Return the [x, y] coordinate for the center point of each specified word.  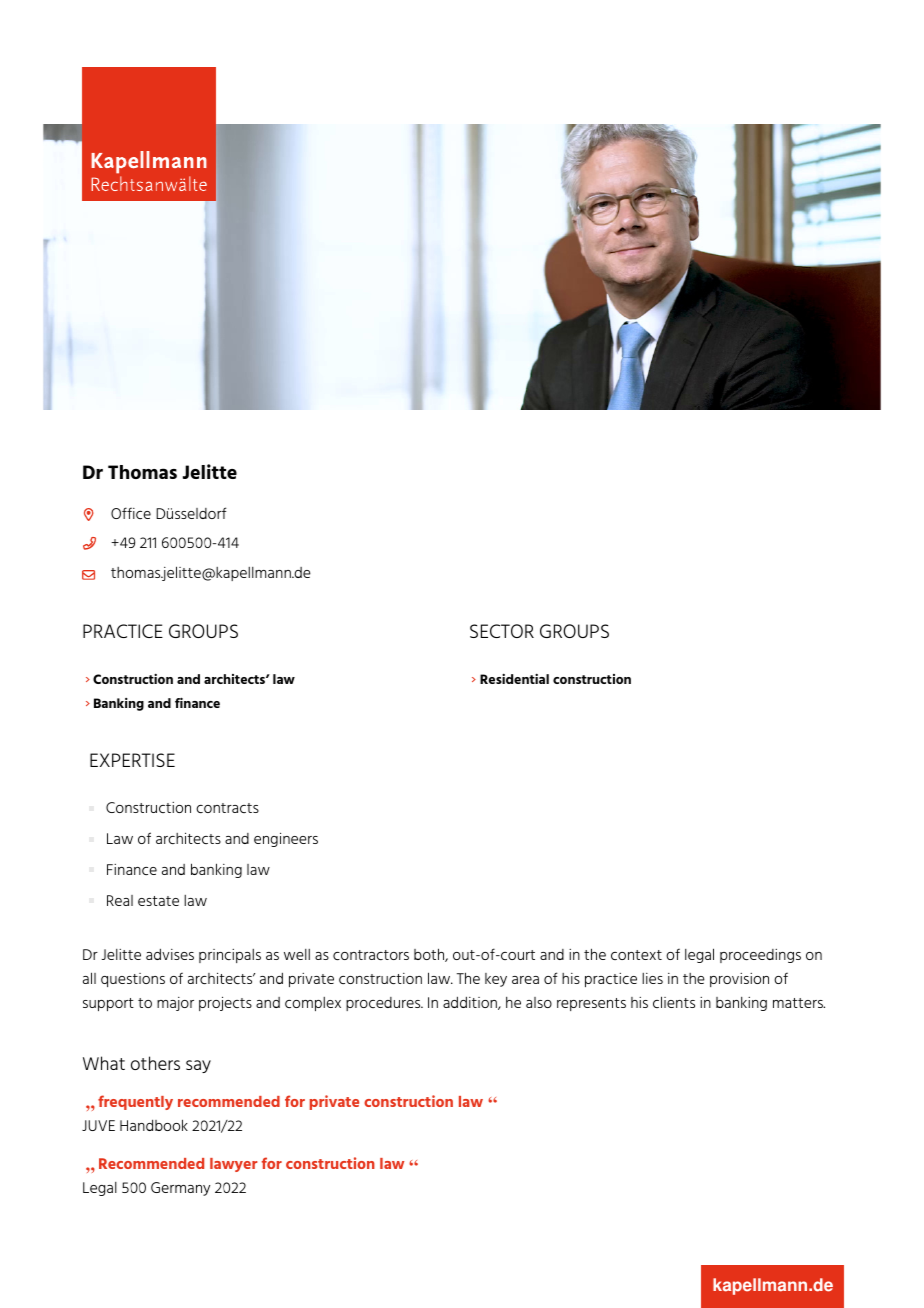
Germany [180, 1189]
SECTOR [502, 631]
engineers [286, 839]
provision [739, 980]
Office [131, 513]
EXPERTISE [132, 760]
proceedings [760, 956]
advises [170, 954]
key [496, 980]
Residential [514, 678]
